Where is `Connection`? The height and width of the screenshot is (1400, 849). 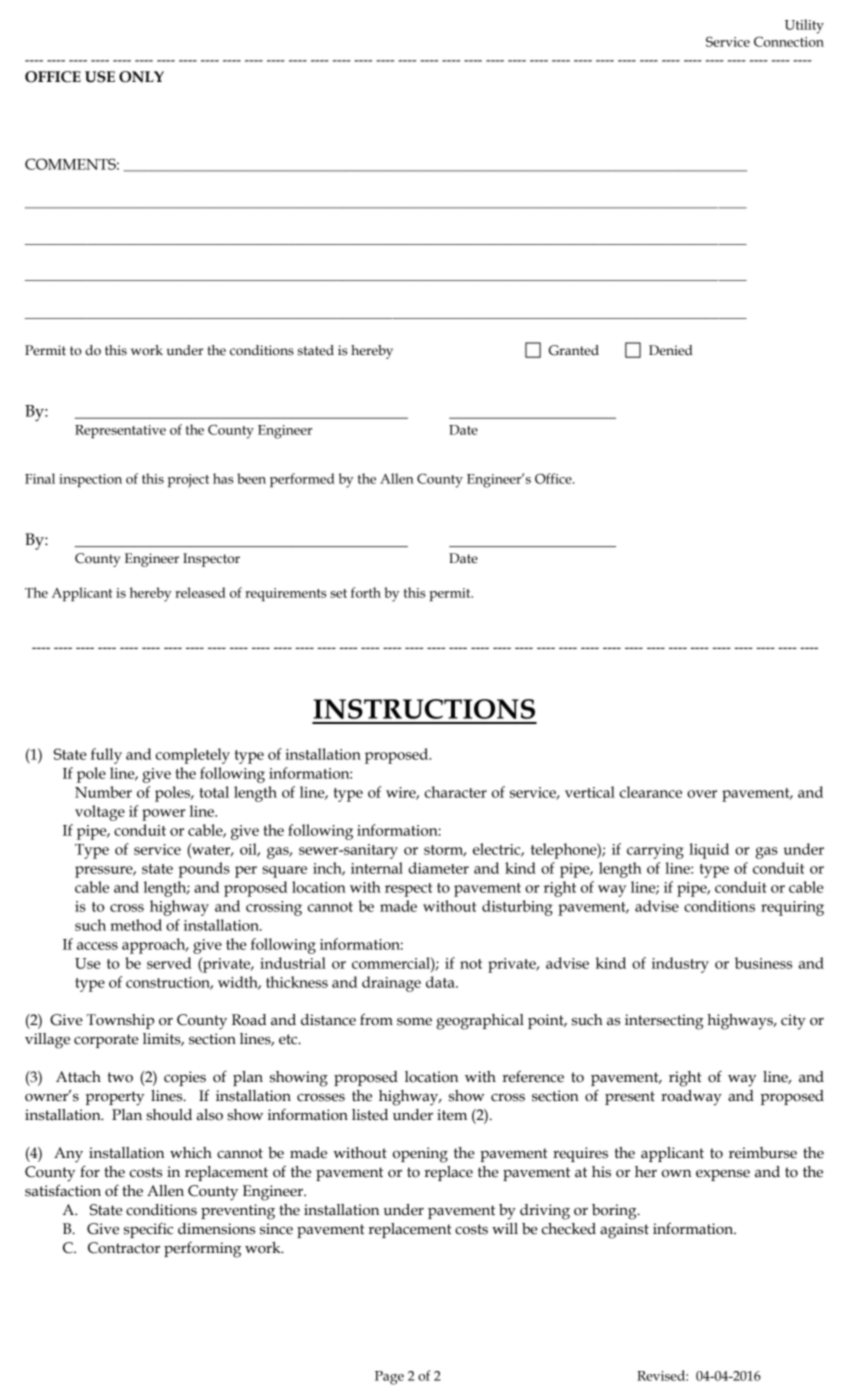 Connection is located at coordinates (789, 41).
